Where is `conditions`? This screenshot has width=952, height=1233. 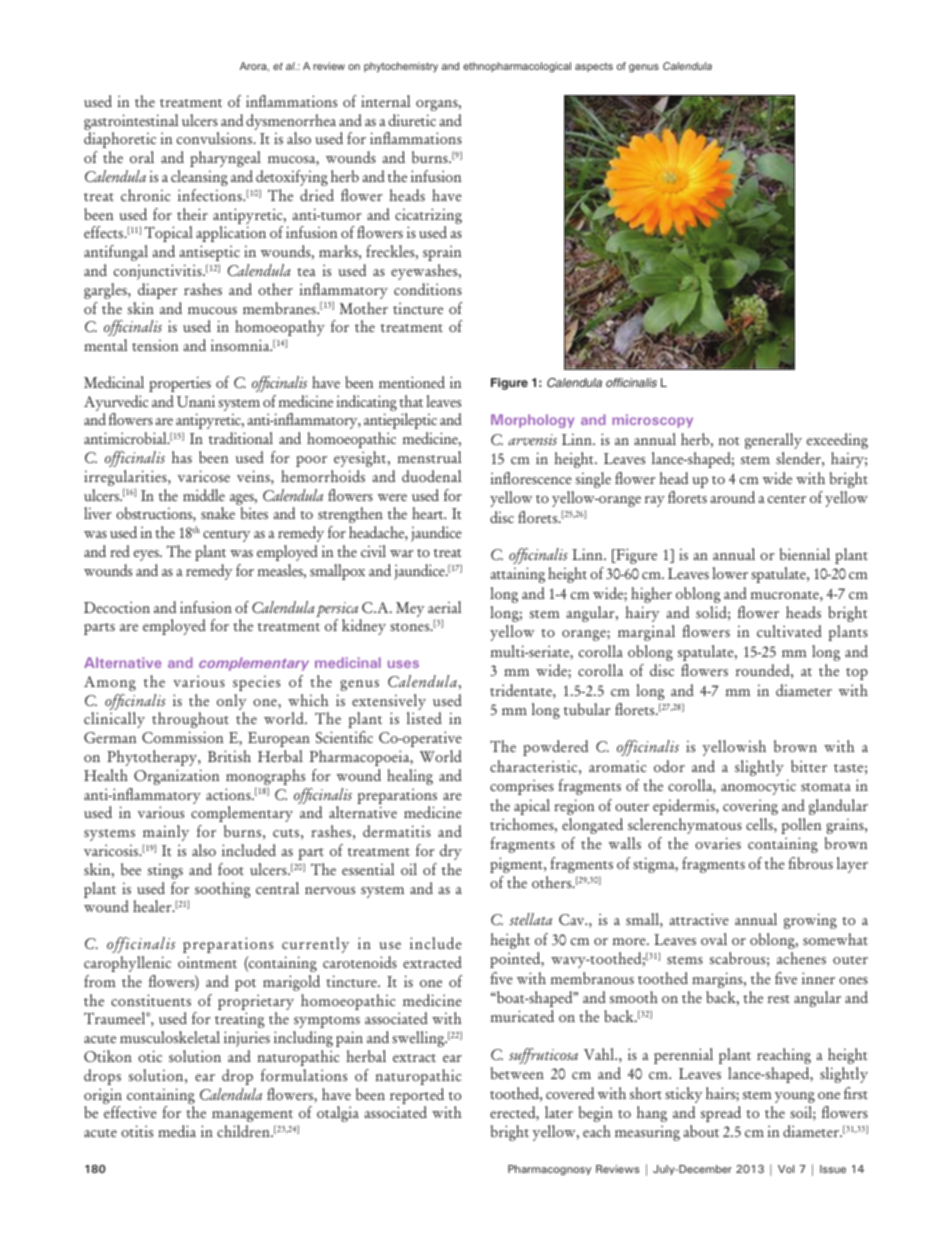 conditions is located at coordinates (428, 289).
